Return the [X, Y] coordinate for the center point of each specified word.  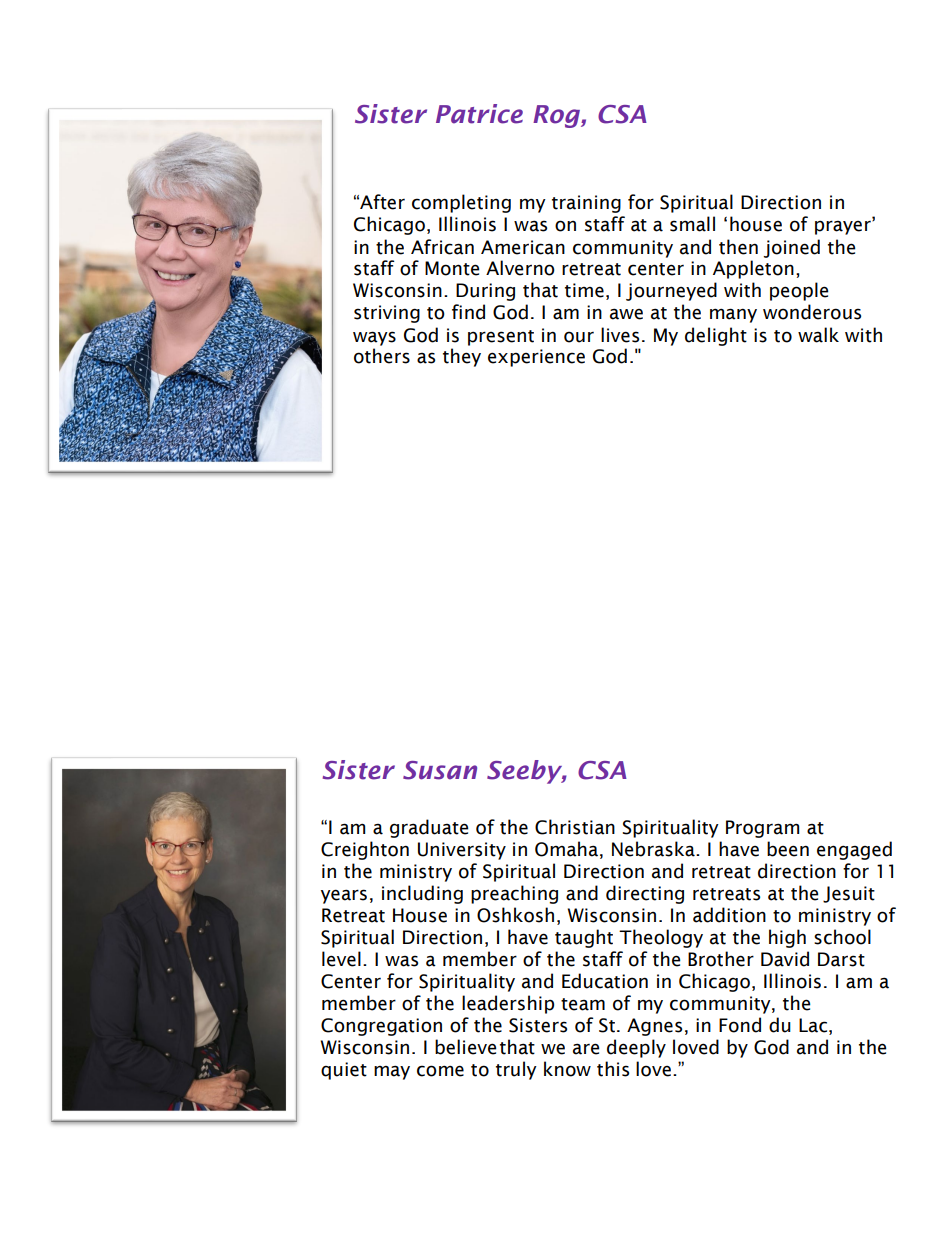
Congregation [381, 1027]
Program [762, 829]
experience [536, 358]
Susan [440, 770]
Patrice [479, 114]
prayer [844, 227]
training [586, 204]
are [586, 1049]
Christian [575, 827]
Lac [813, 1025]
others [382, 356]
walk [818, 335]
